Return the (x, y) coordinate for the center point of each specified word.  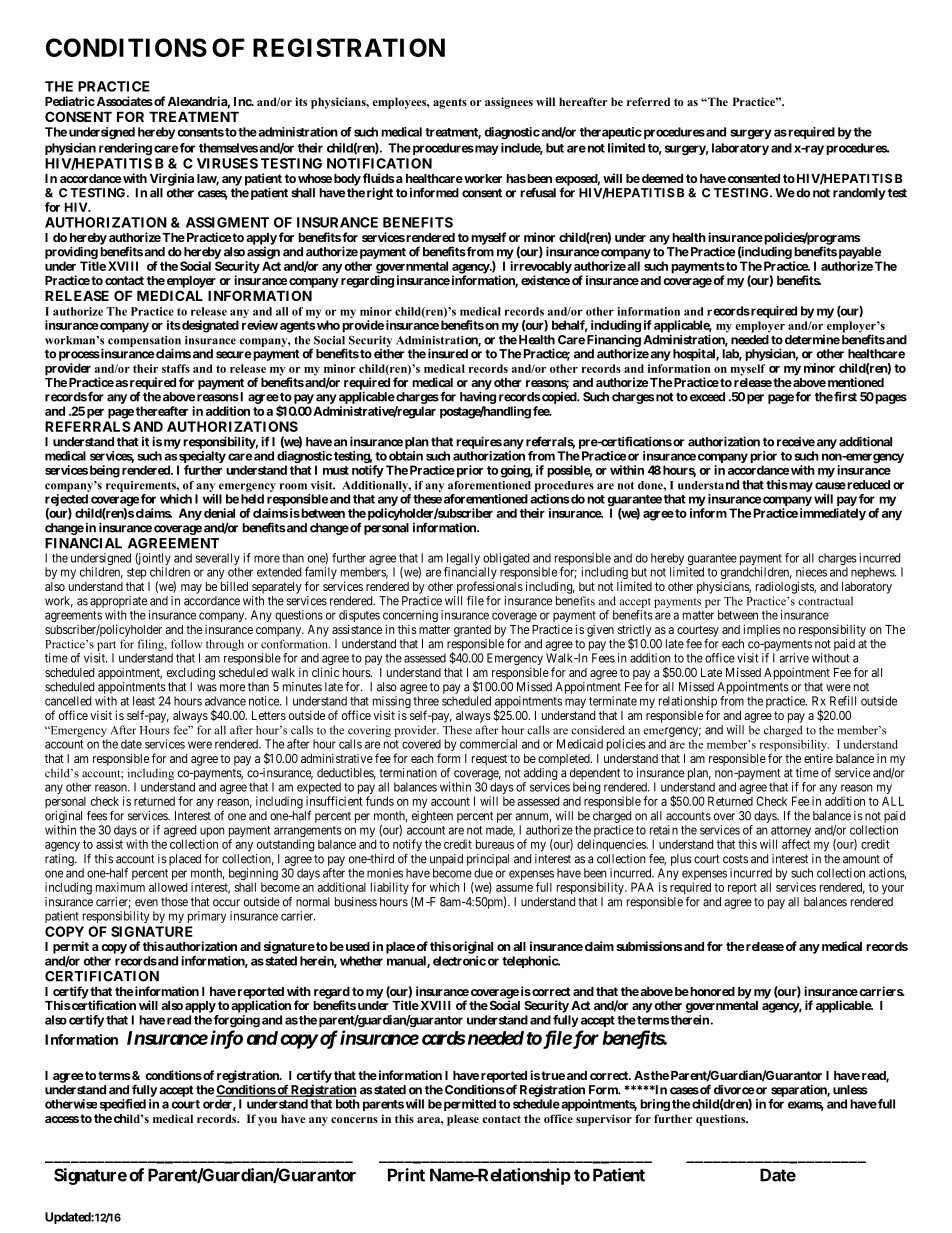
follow (187, 644)
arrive (794, 658)
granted (472, 631)
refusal (538, 192)
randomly (859, 194)
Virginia (172, 179)
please (463, 1120)
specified (123, 1105)
